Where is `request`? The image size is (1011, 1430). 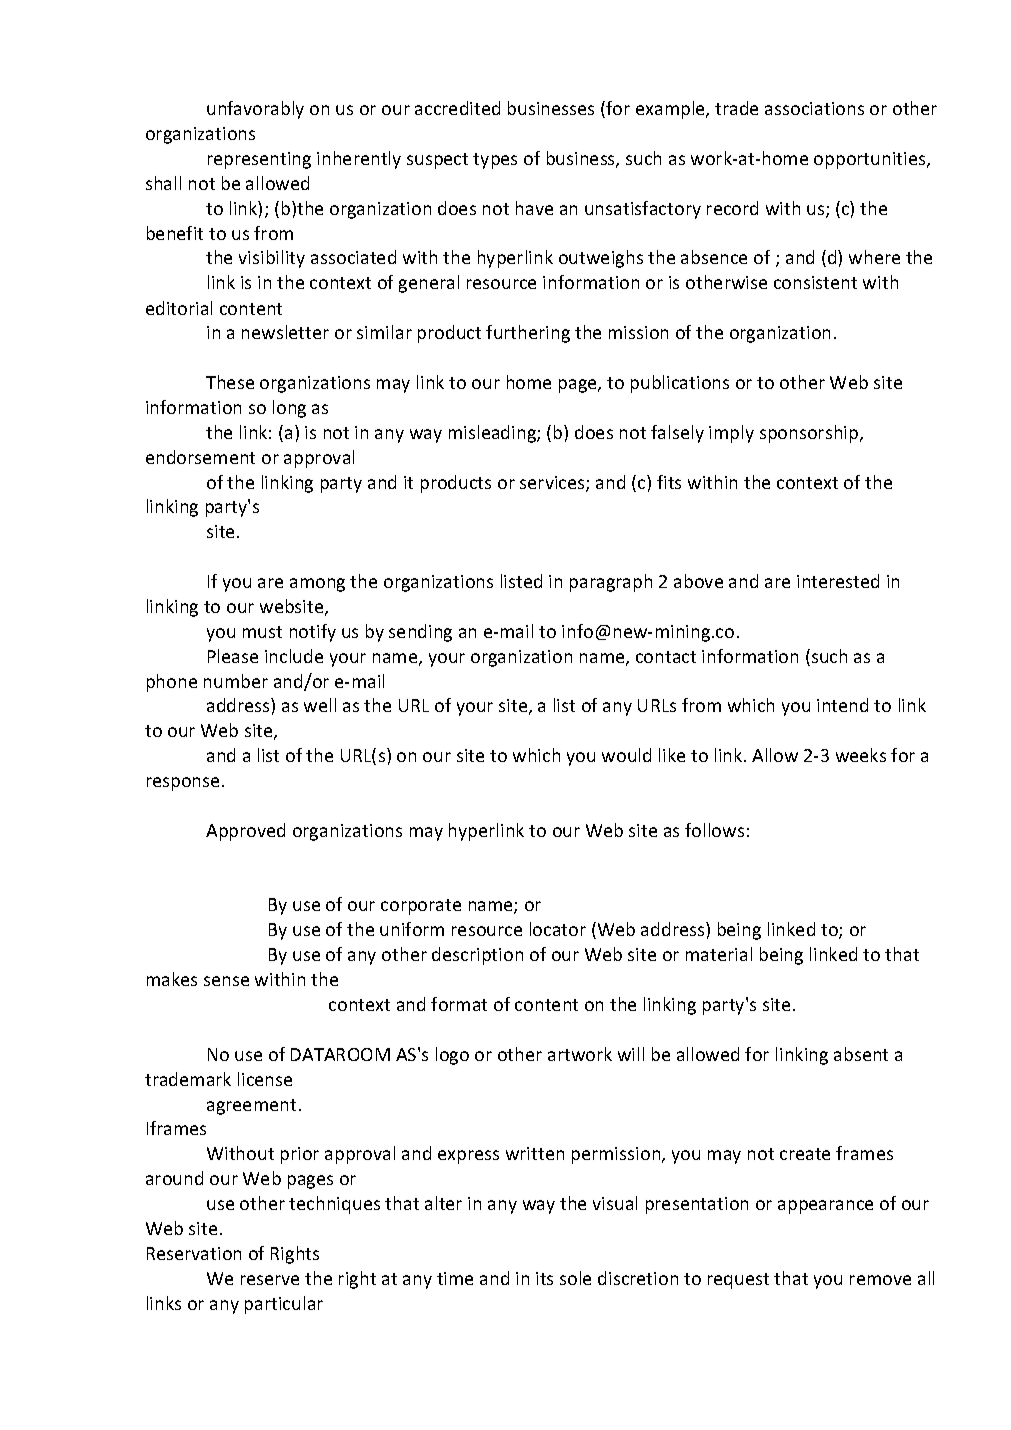 request is located at coordinates (738, 1281).
